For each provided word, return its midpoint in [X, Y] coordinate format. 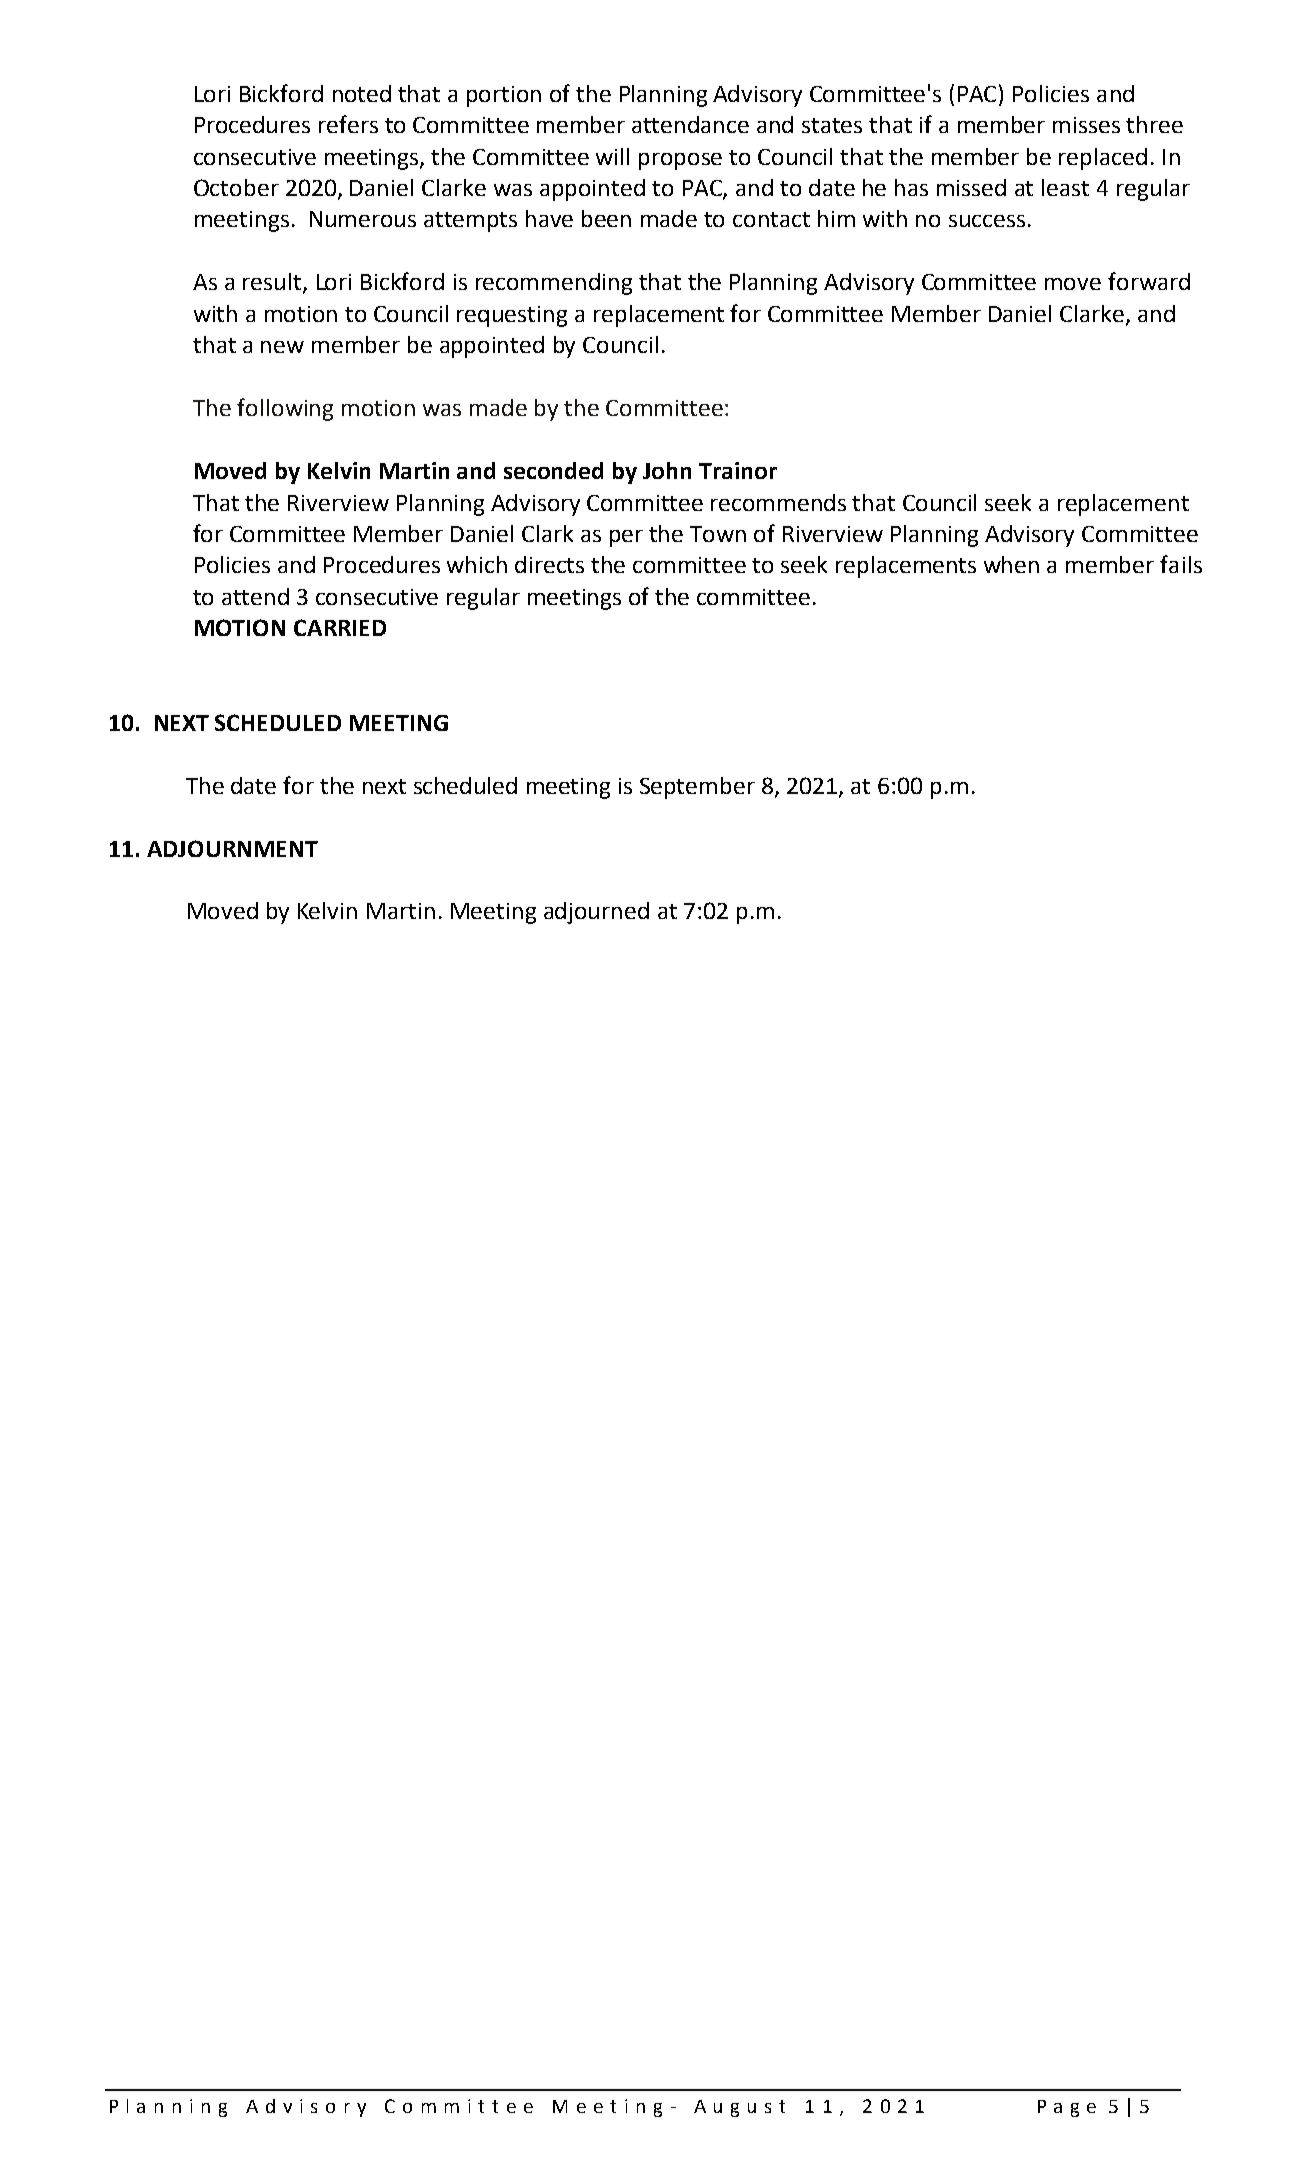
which [477, 564]
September [697, 788]
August [739, 2108]
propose [680, 161]
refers [348, 124]
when [1011, 564]
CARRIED [340, 627]
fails [1181, 564]
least [1065, 187]
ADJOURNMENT [232, 848]
